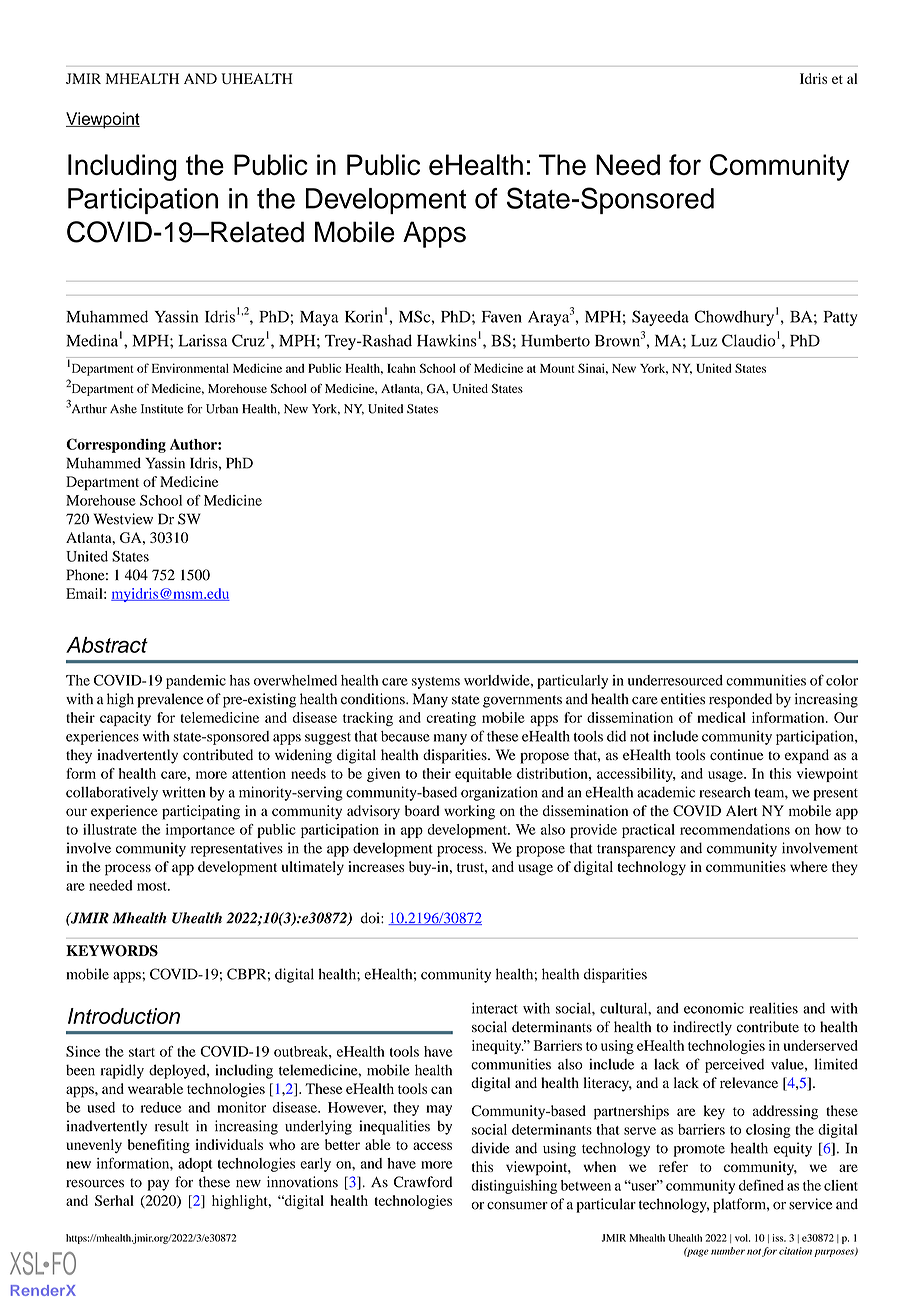 The image size is (924, 1308). What do you see at coordinates (441, 1090) in the document?
I see `can` at bounding box center [441, 1090].
